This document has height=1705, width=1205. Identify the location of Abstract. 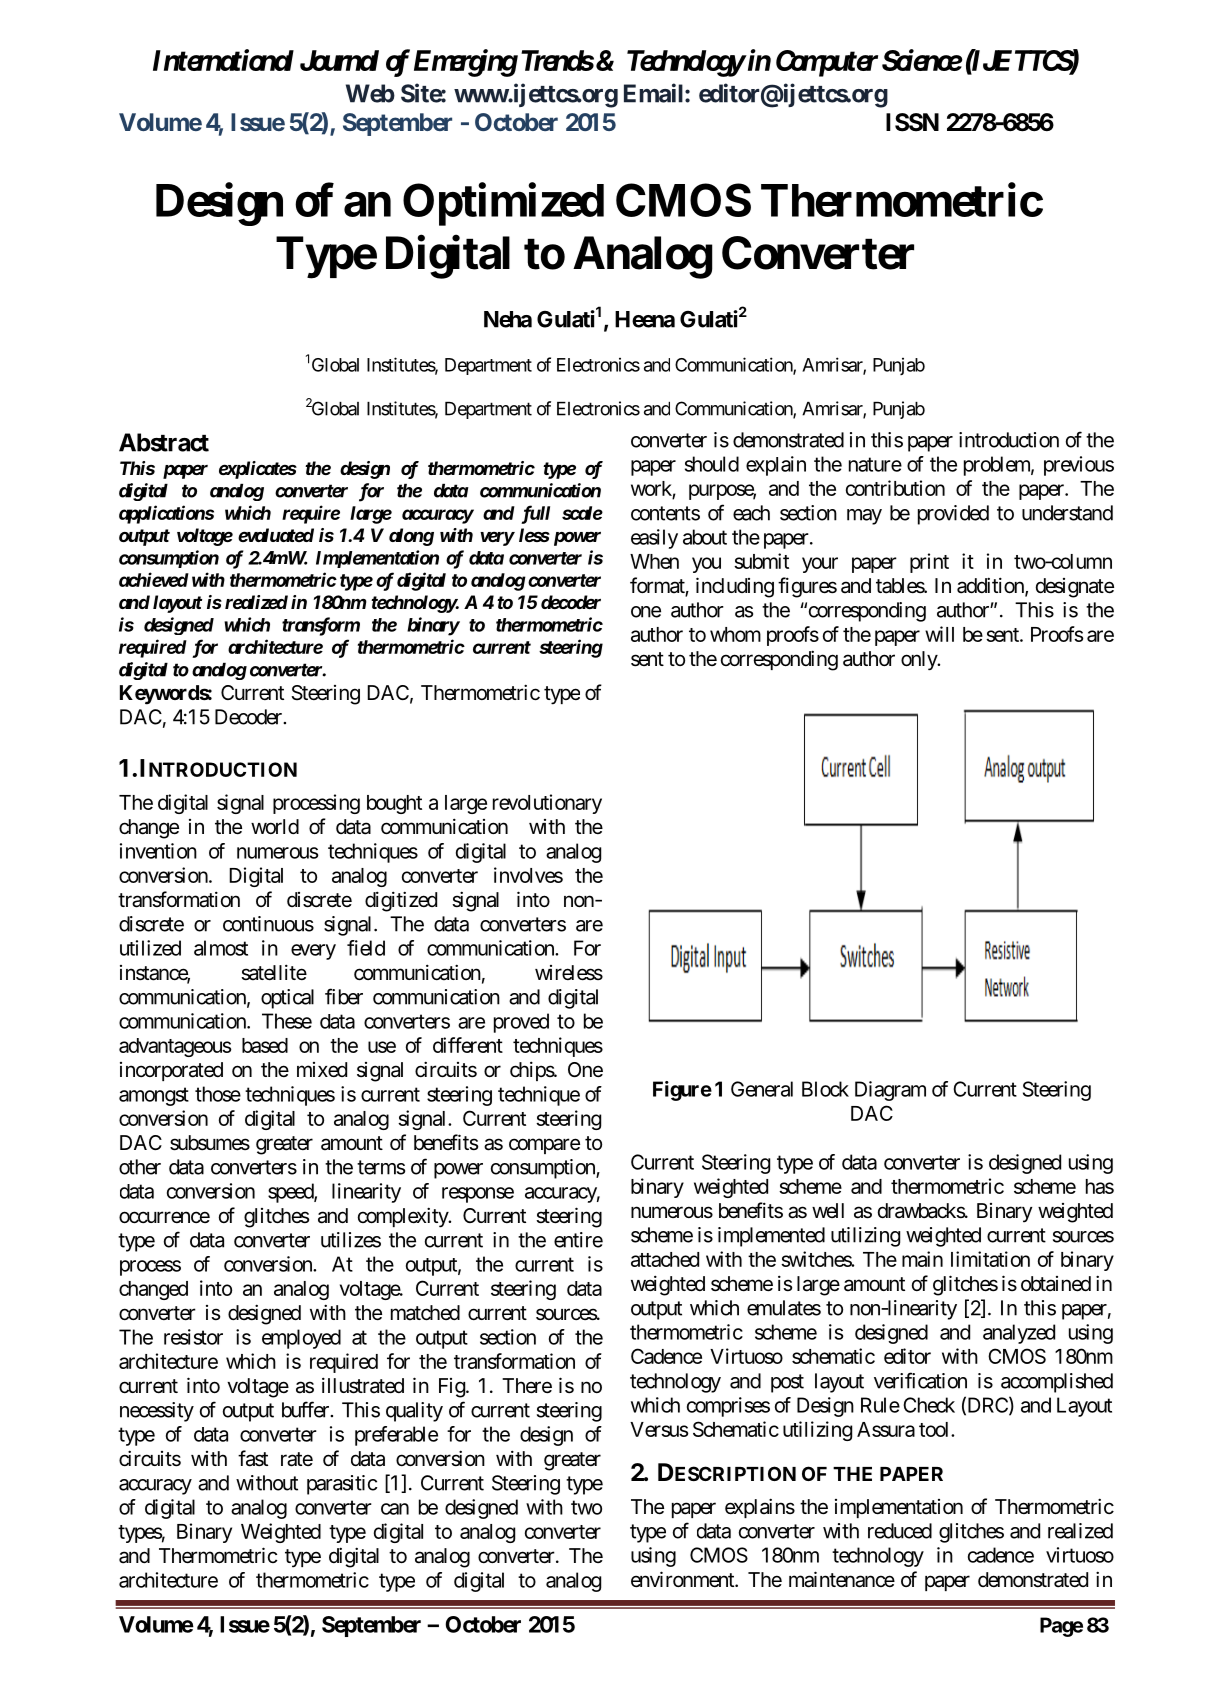
(164, 442).
